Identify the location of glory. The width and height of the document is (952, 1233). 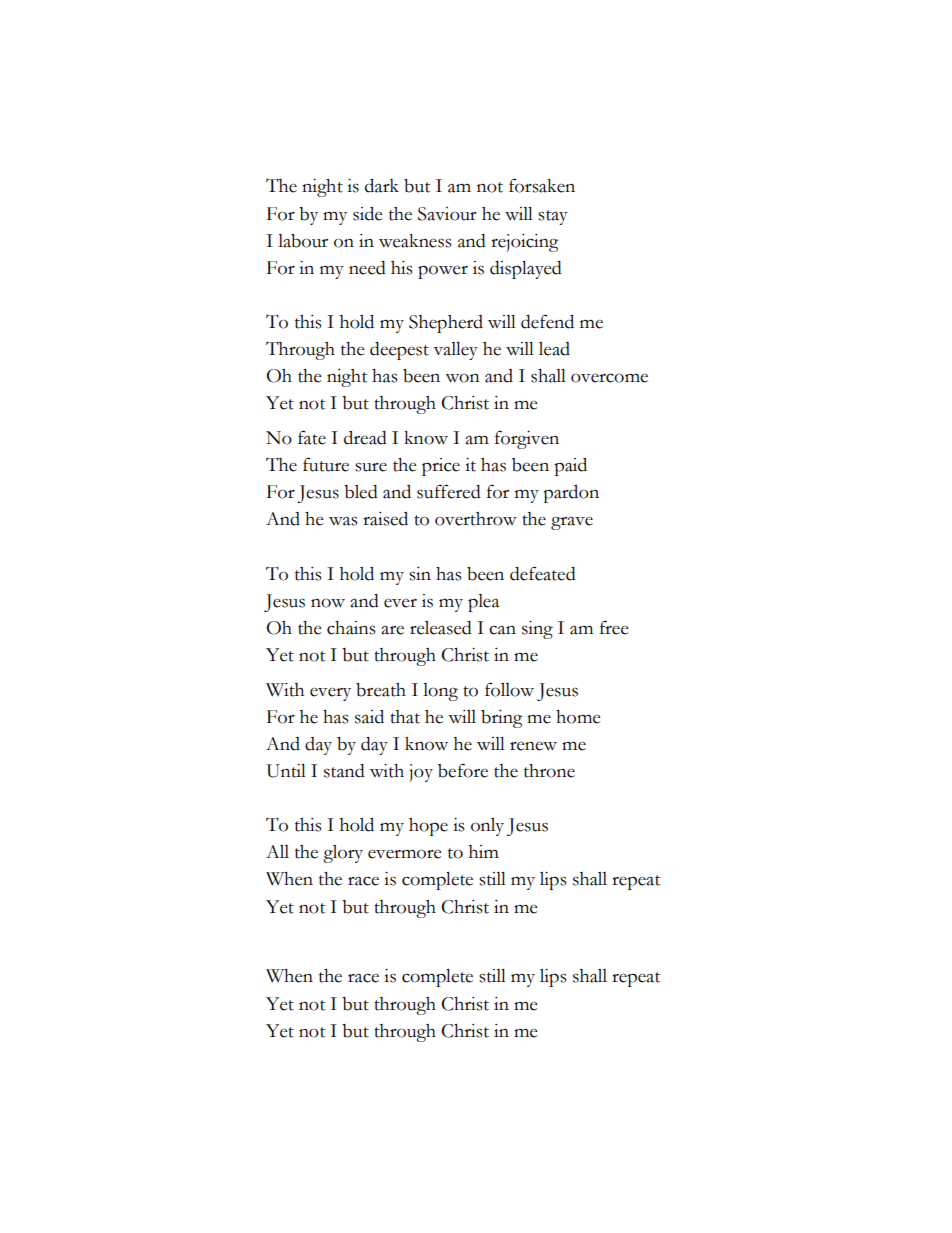
(343, 854).
